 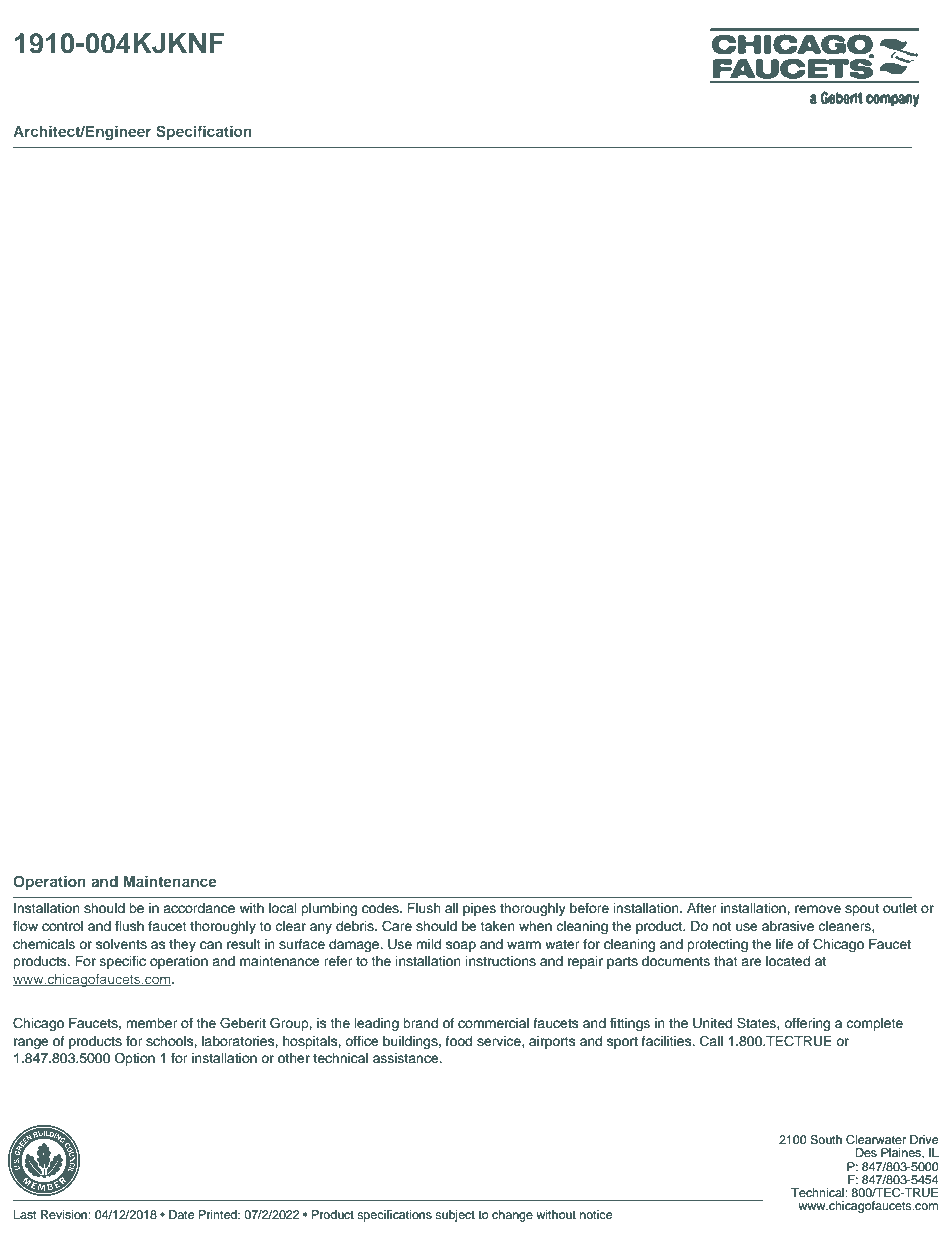 I want to click on South, so click(x=826, y=1140).
